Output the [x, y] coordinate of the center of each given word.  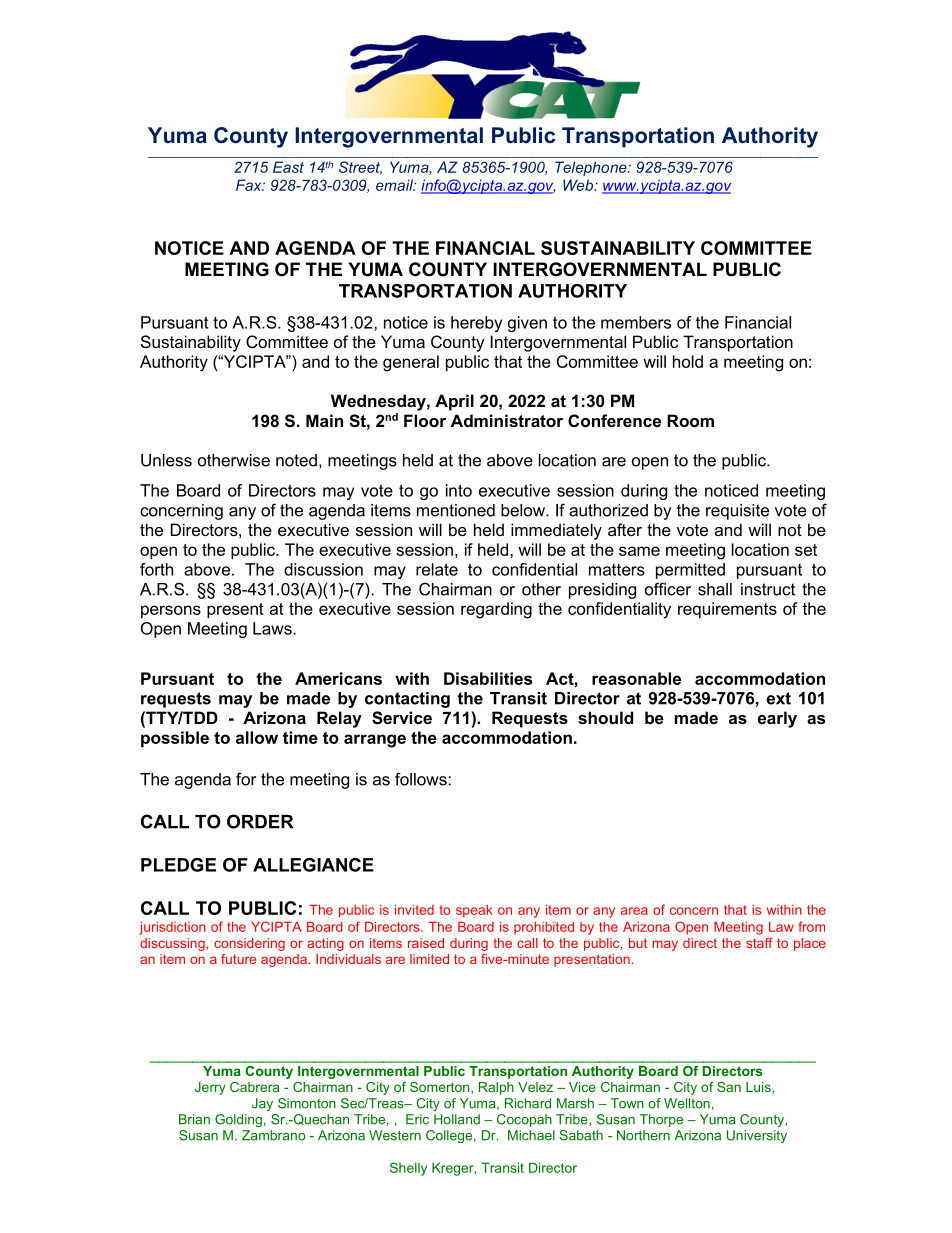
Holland [457, 1119]
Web [579, 185]
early [777, 719]
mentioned [456, 510]
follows [422, 779]
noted [296, 460]
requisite [737, 512]
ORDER [260, 821]
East [288, 167]
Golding [238, 1120]
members [636, 322]
